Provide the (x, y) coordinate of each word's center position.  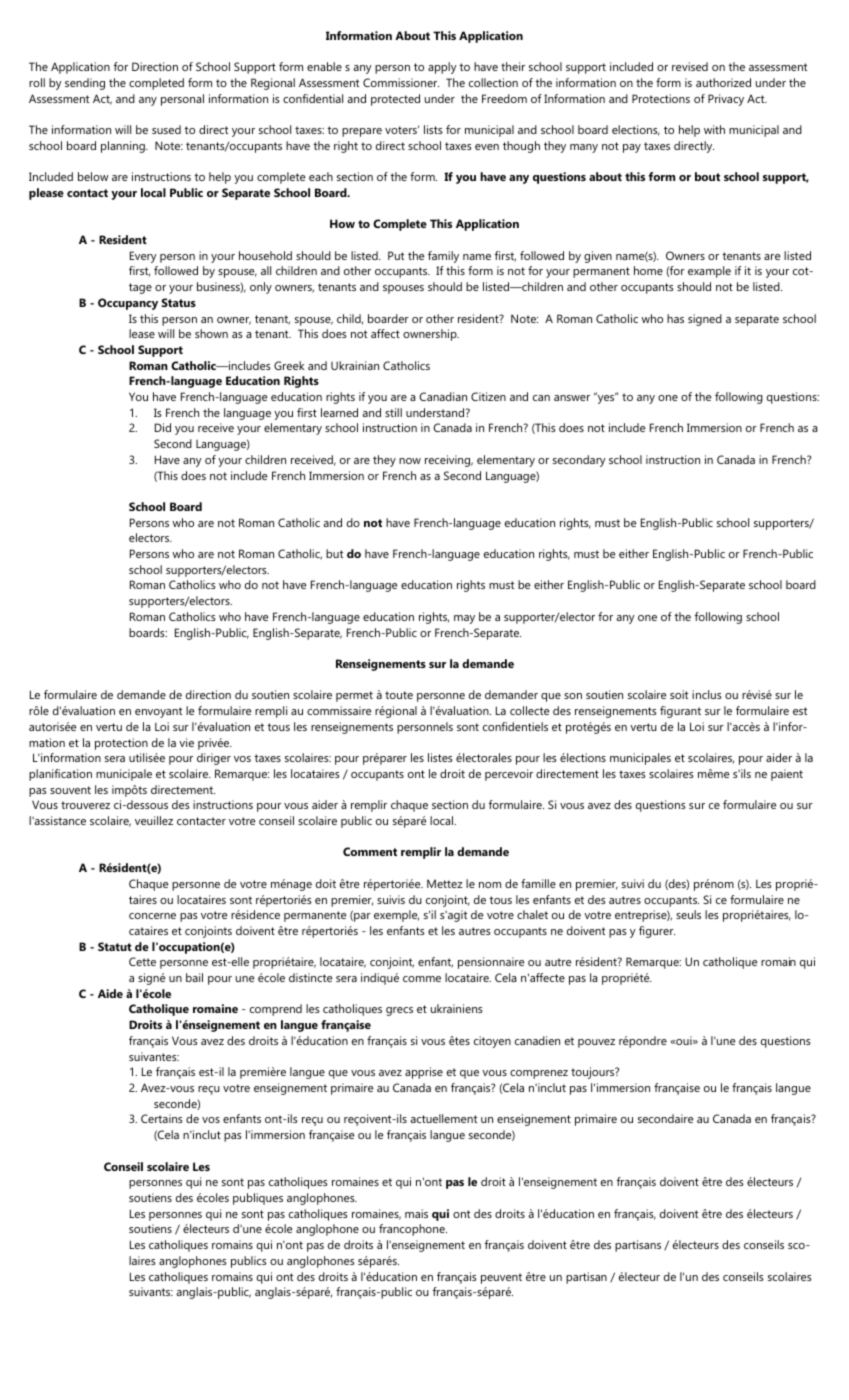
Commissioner (401, 82)
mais (416, 1213)
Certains (162, 1118)
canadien (537, 1040)
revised (690, 66)
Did (163, 427)
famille (538, 883)
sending (85, 84)
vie (186, 742)
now (410, 461)
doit (326, 883)
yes (606, 398)
